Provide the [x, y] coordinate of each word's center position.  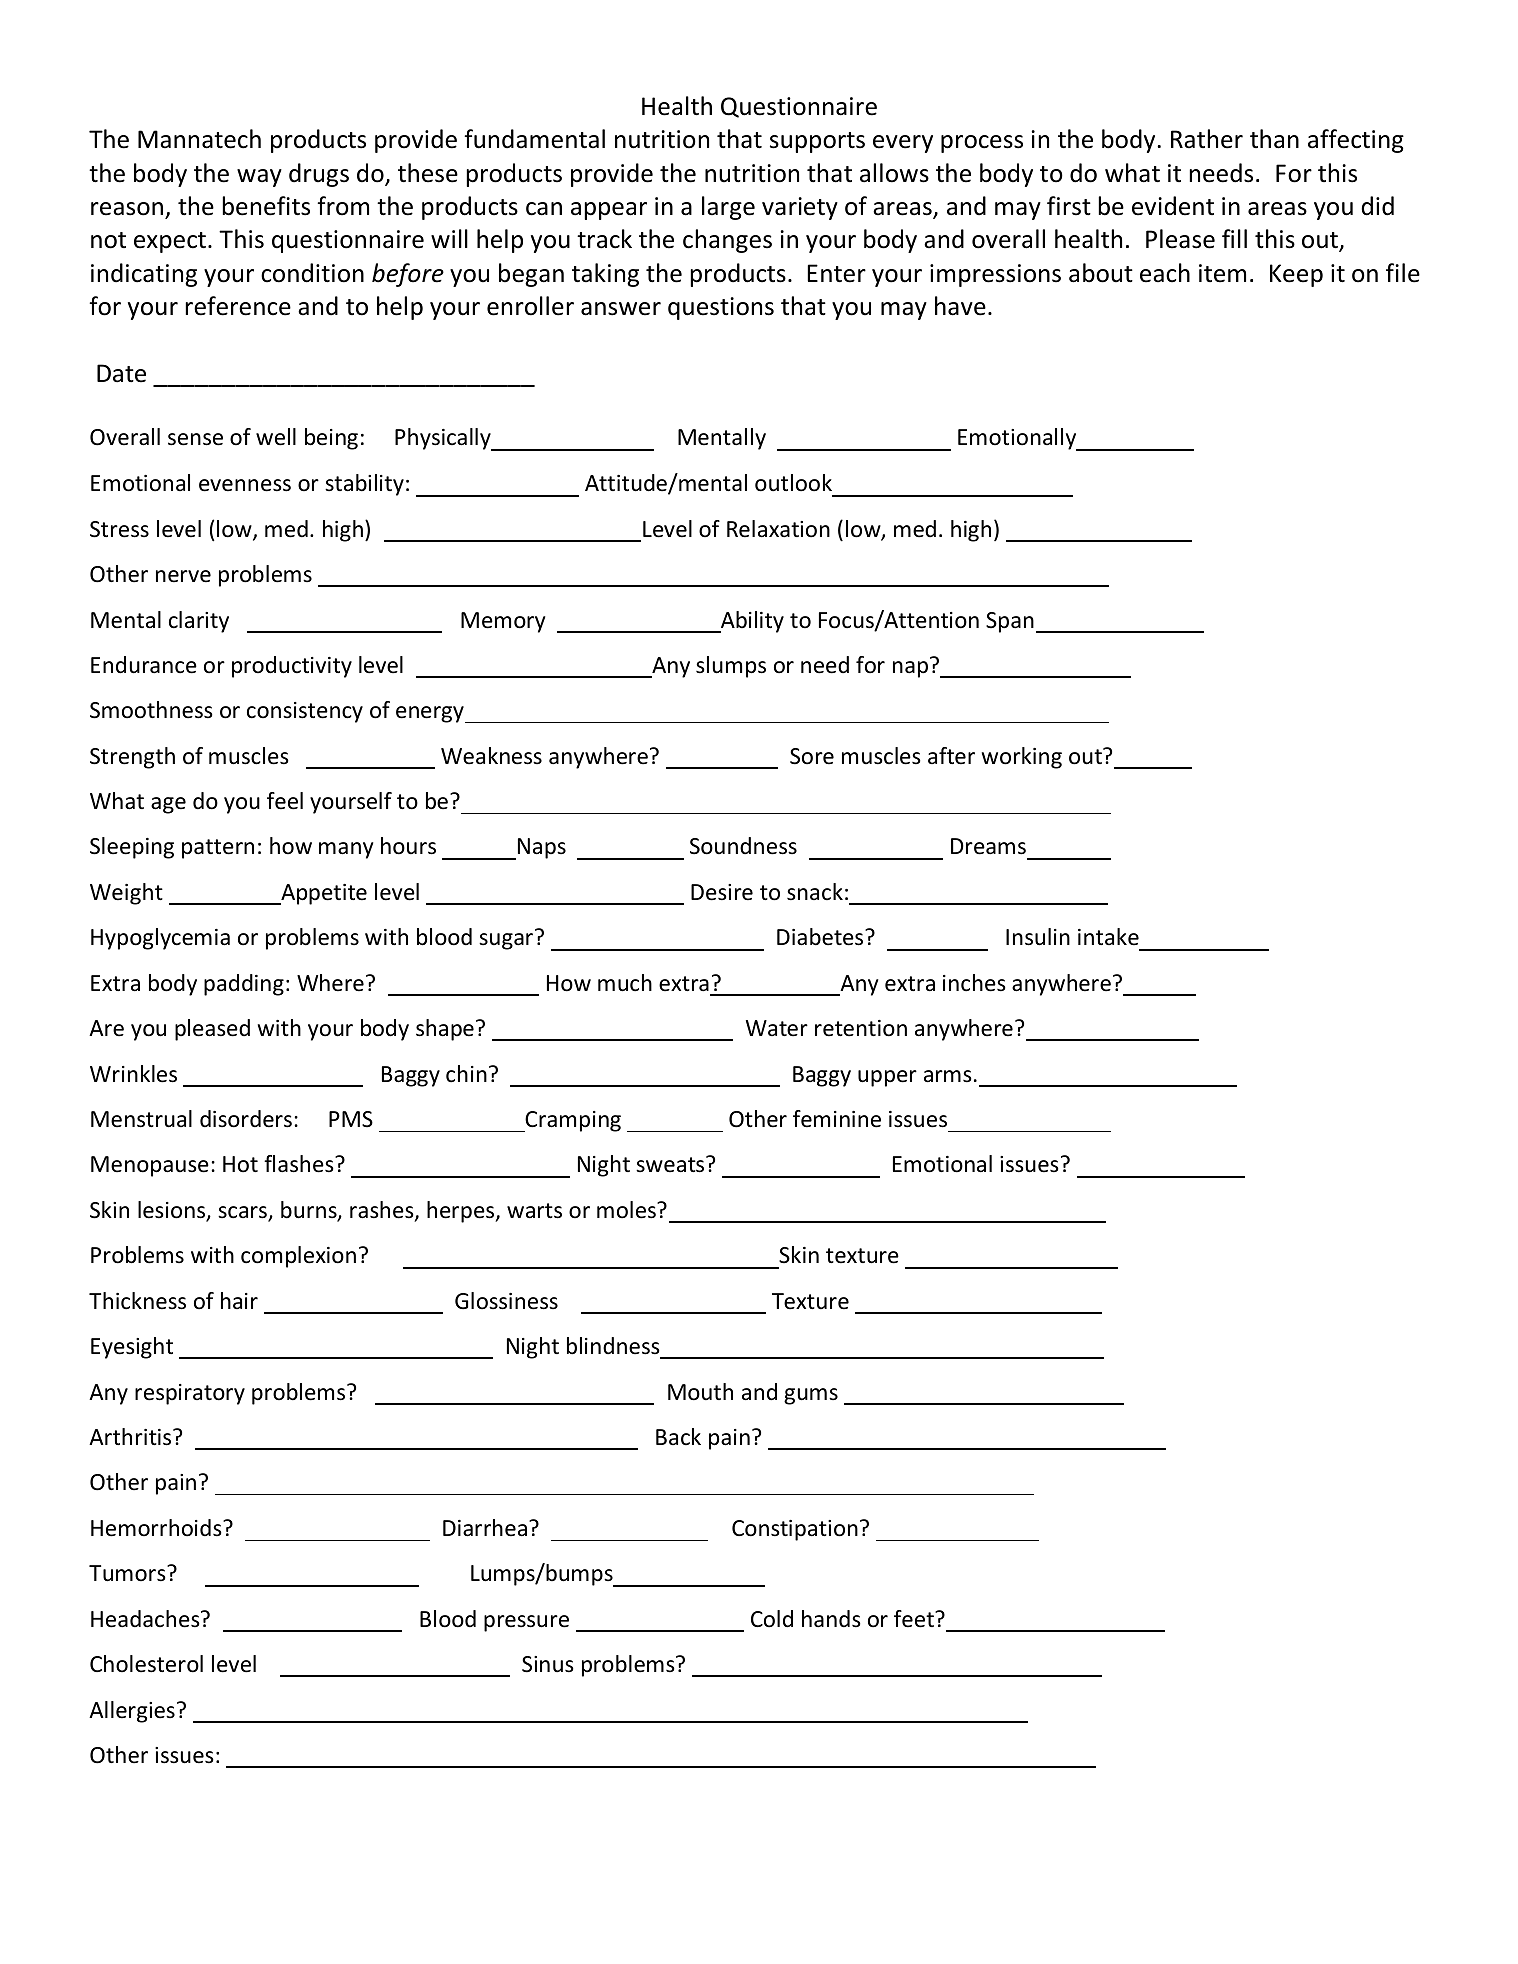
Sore [812, 756]
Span [1010, 622]
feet [915, 1619]
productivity [292, 667]
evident [1173, 206]
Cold [772, 1619]
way [259, 178]
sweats [671, 1164]
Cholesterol [146, 1664]
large [728, 208]
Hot [240, 1164]
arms [948, 1076]
